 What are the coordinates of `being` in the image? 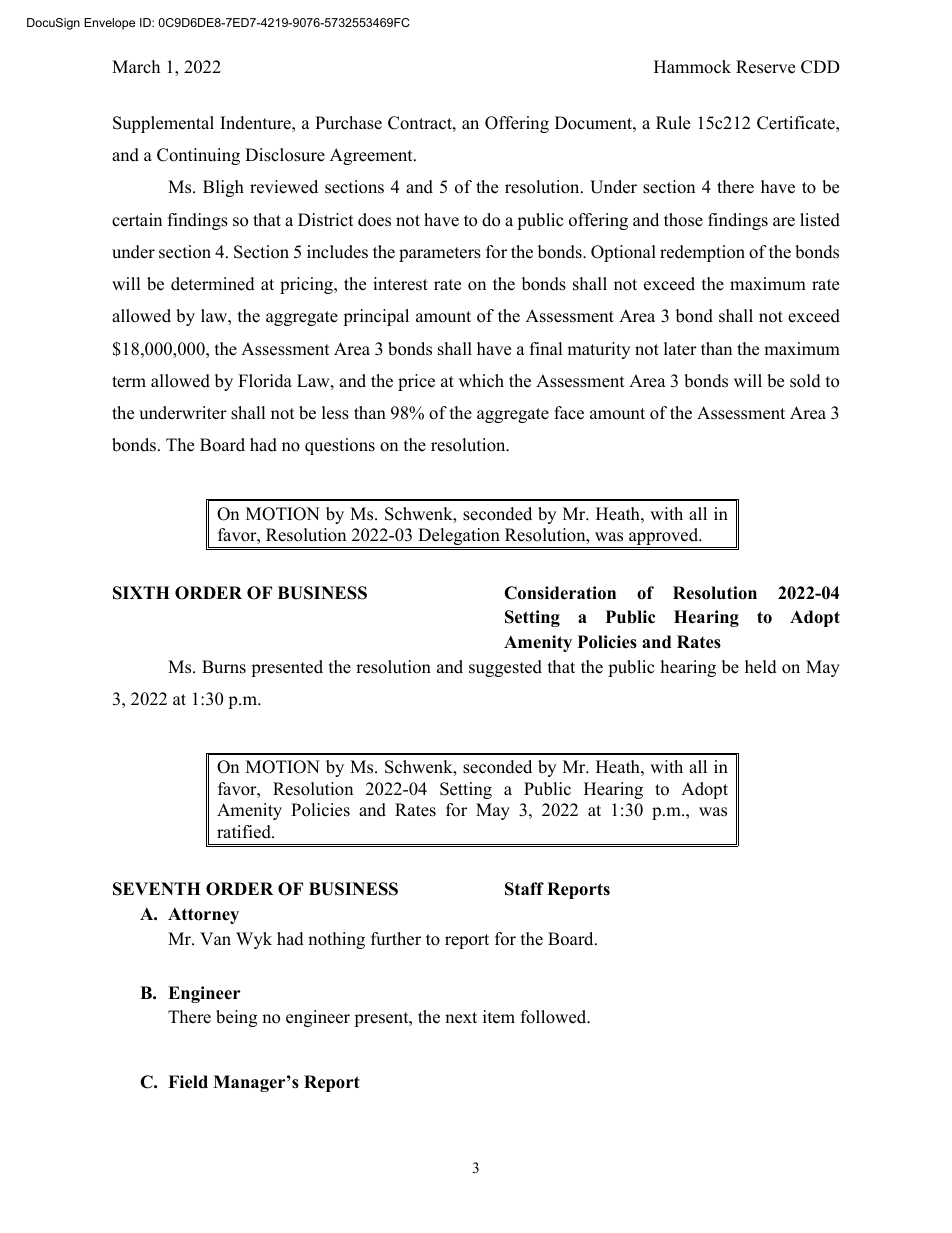 It's located at (236, 1018).
